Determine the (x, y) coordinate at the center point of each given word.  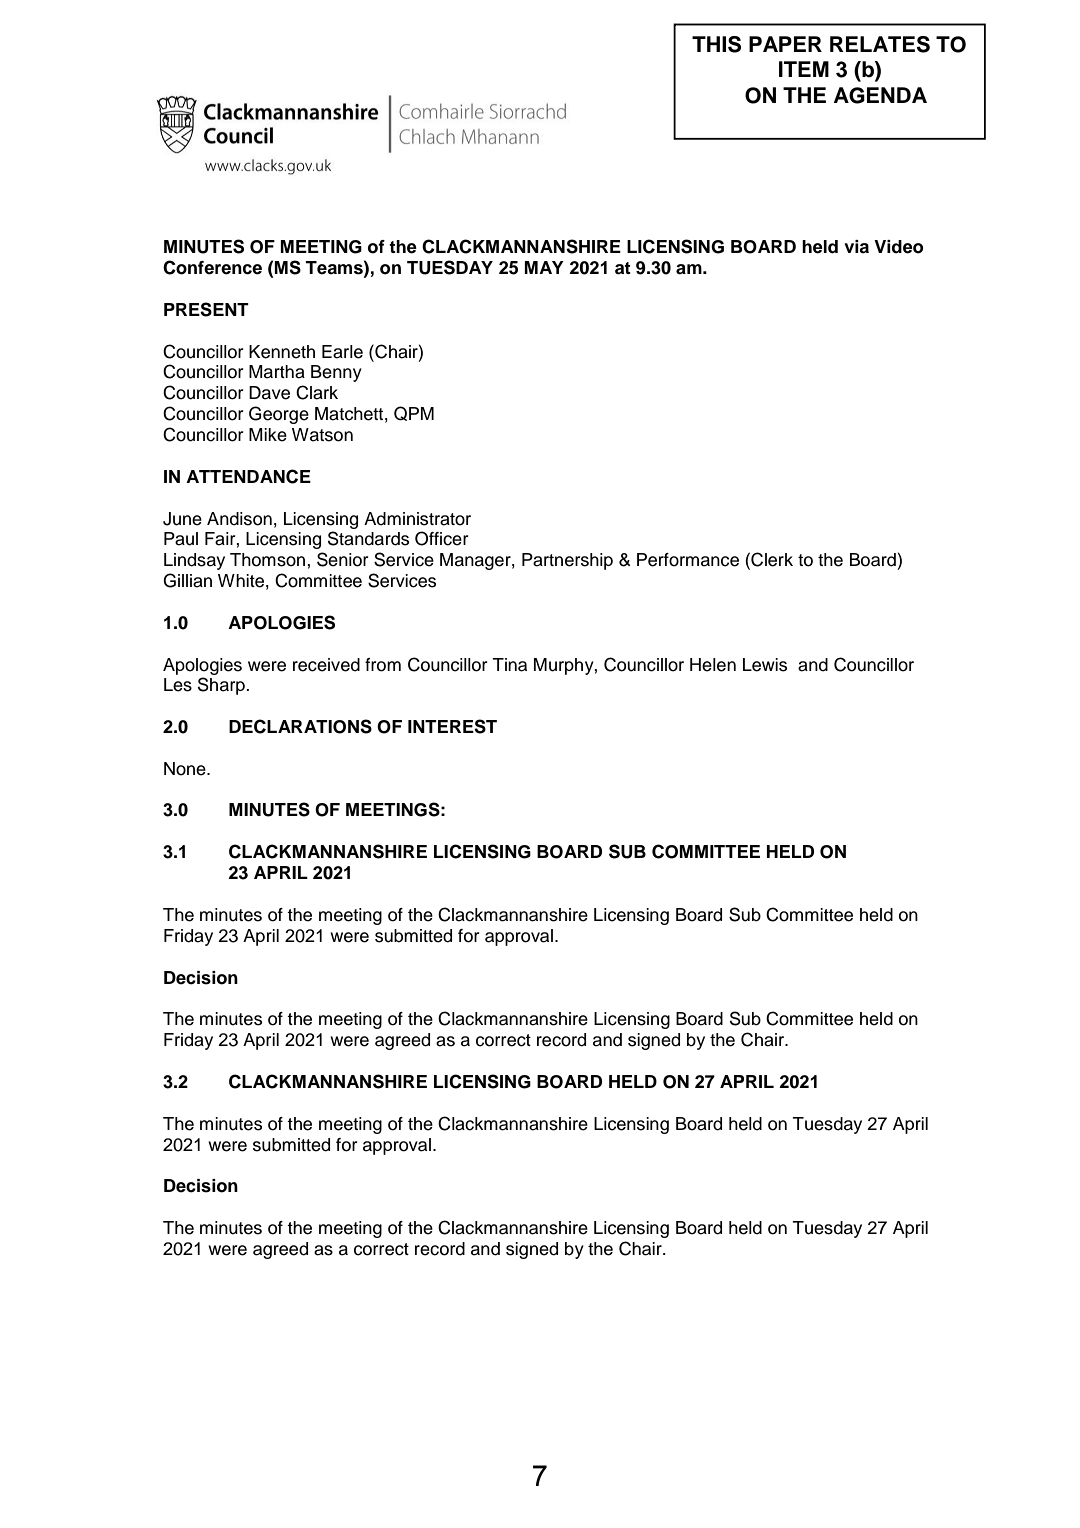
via (856, 247)
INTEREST (452, 726)
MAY (544, 267)
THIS (716, 44)
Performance (688, 560)
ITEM (804, 69)
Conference (212, 267)
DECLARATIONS (300, 726)
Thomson (267, 560)
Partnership (567, 561)
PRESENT (206, 309)
